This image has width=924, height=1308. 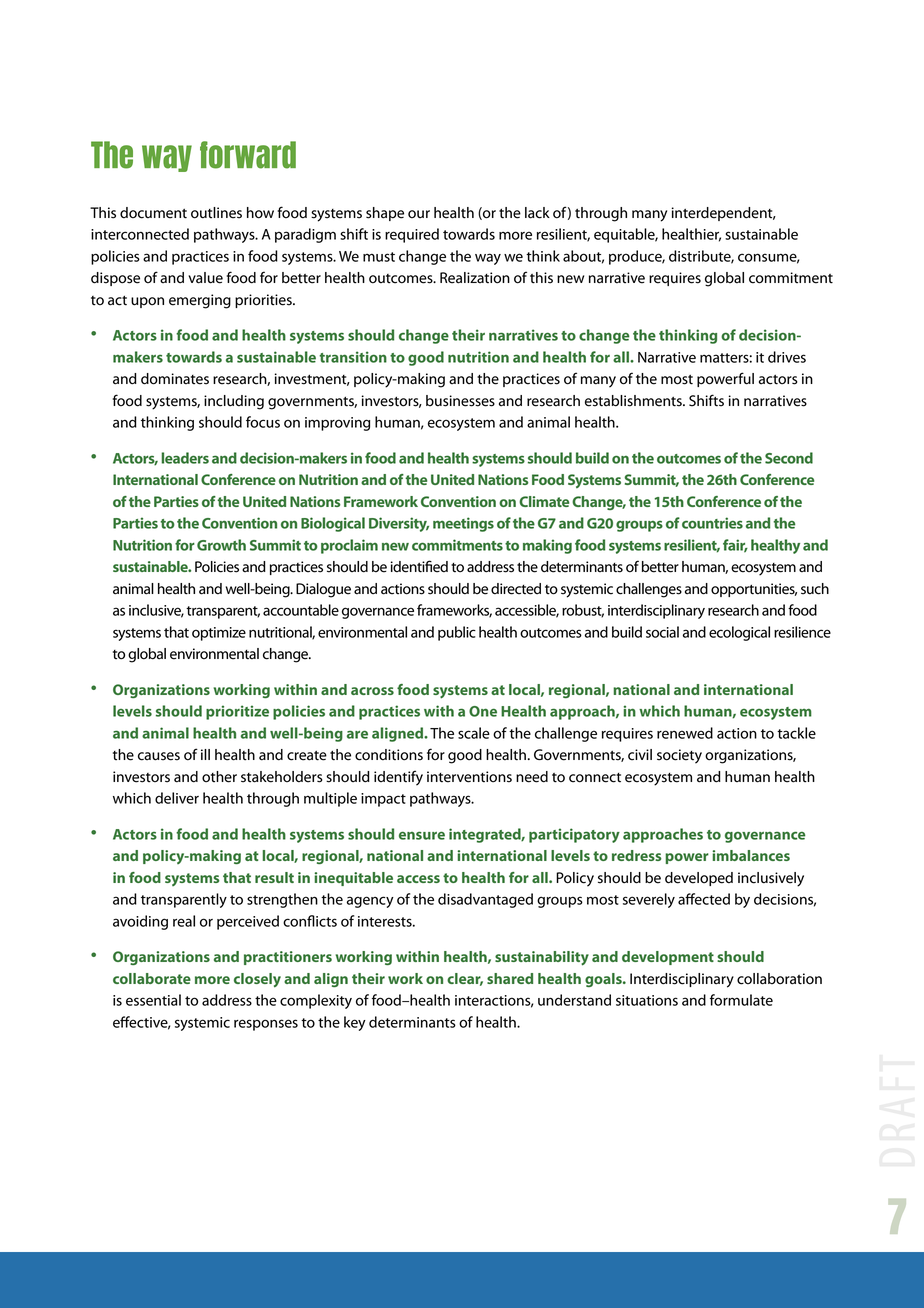 What do you see at coordinates (419, 214) in the image?
I see `our` at bounding box center [419, 214].
